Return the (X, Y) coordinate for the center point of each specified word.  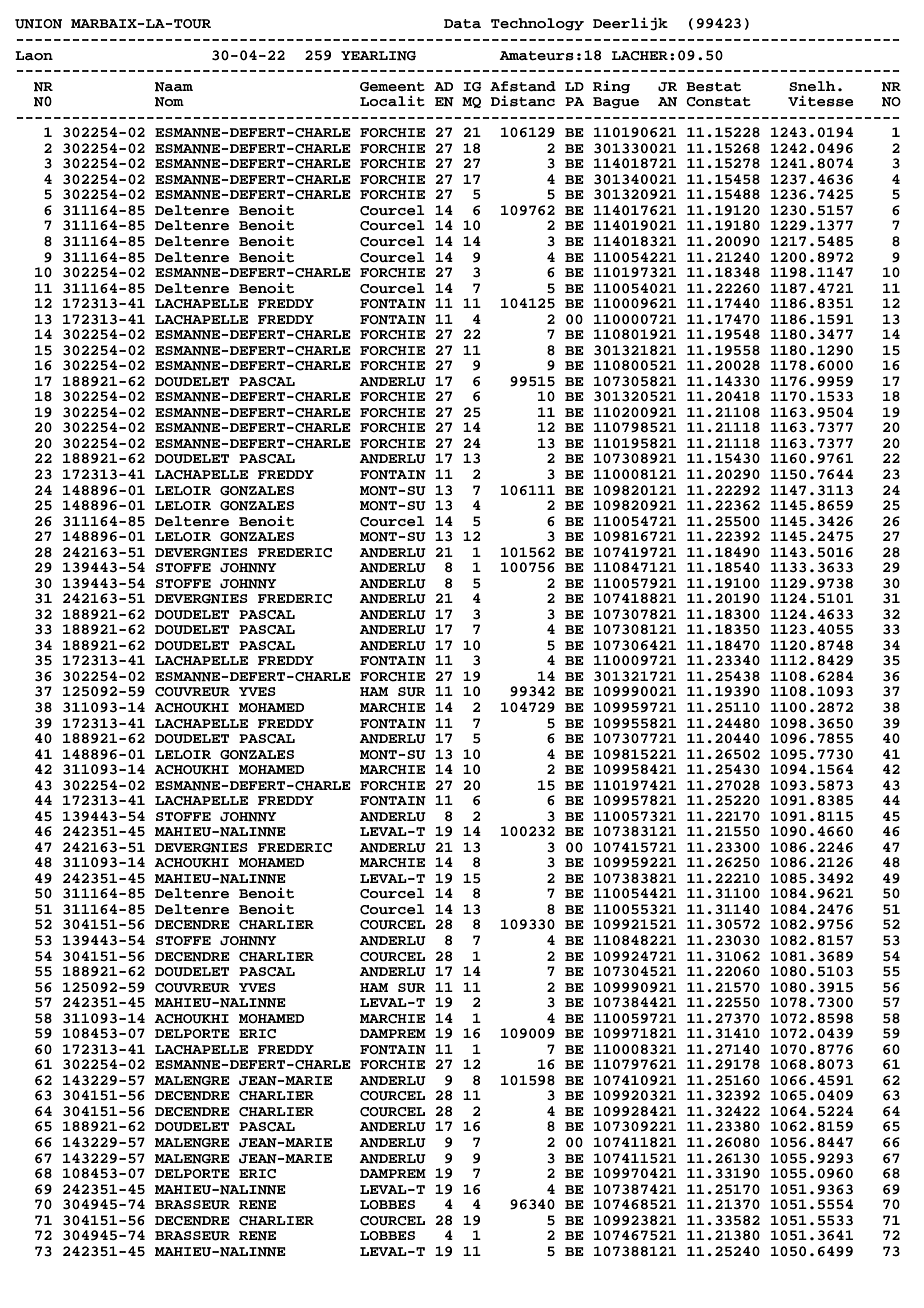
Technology (537, 24)
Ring (611, 87)
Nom (169, 102)
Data (462, 24)
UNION (38, 24)
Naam (174, 87)
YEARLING (378, 56)
